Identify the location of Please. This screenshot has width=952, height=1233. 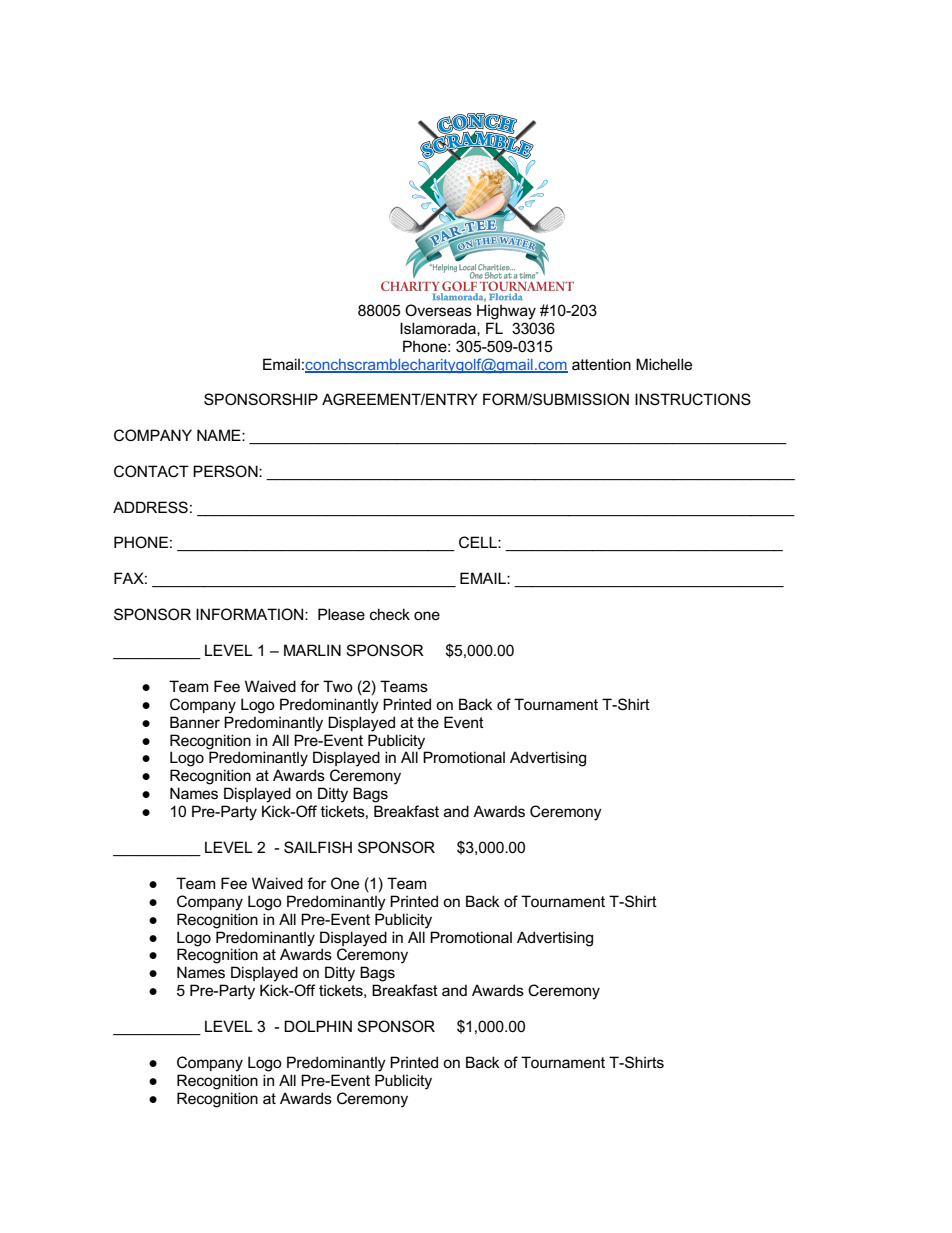
(341, 614).
